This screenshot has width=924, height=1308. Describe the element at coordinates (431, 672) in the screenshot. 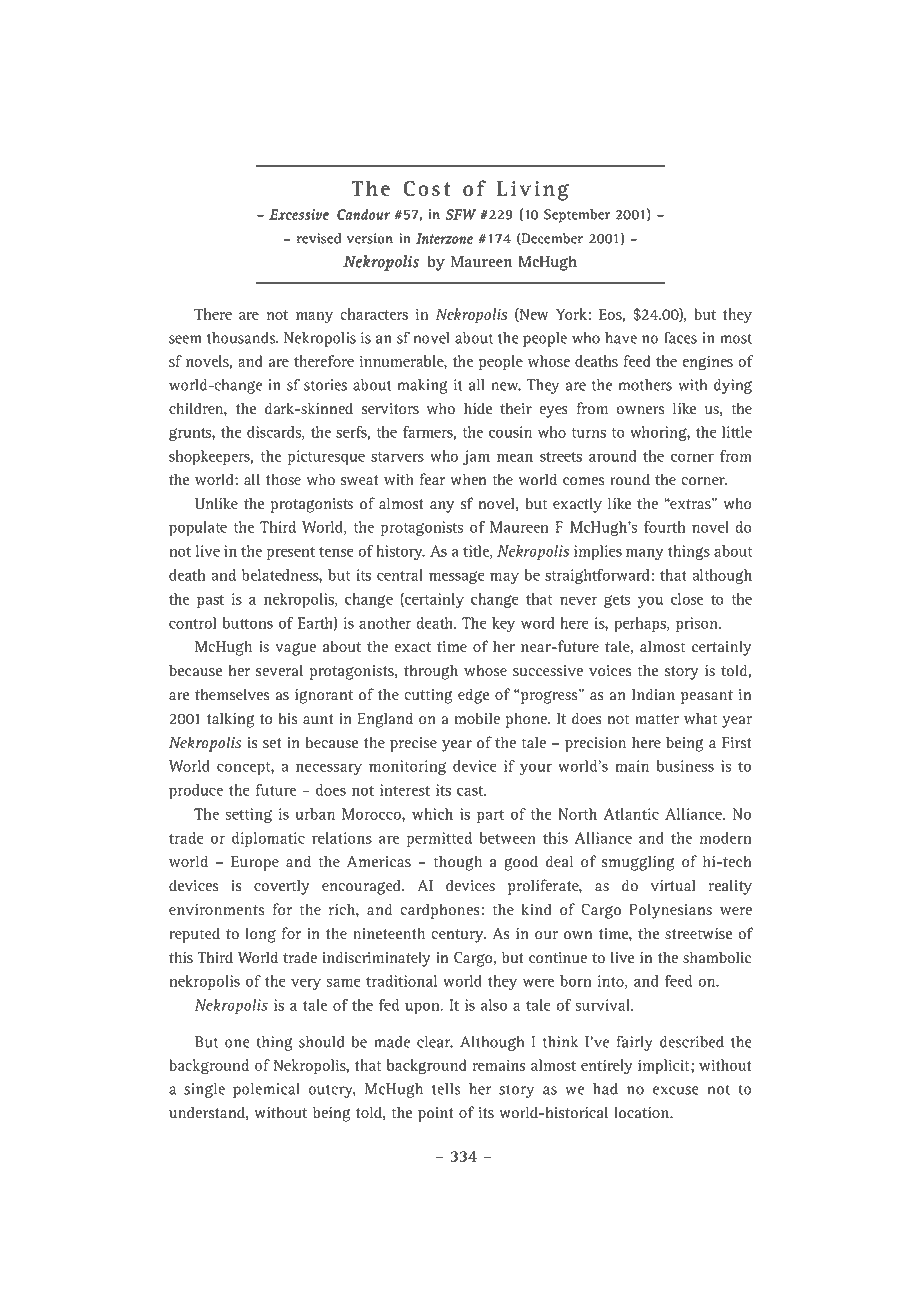

I see `through` at that location.
